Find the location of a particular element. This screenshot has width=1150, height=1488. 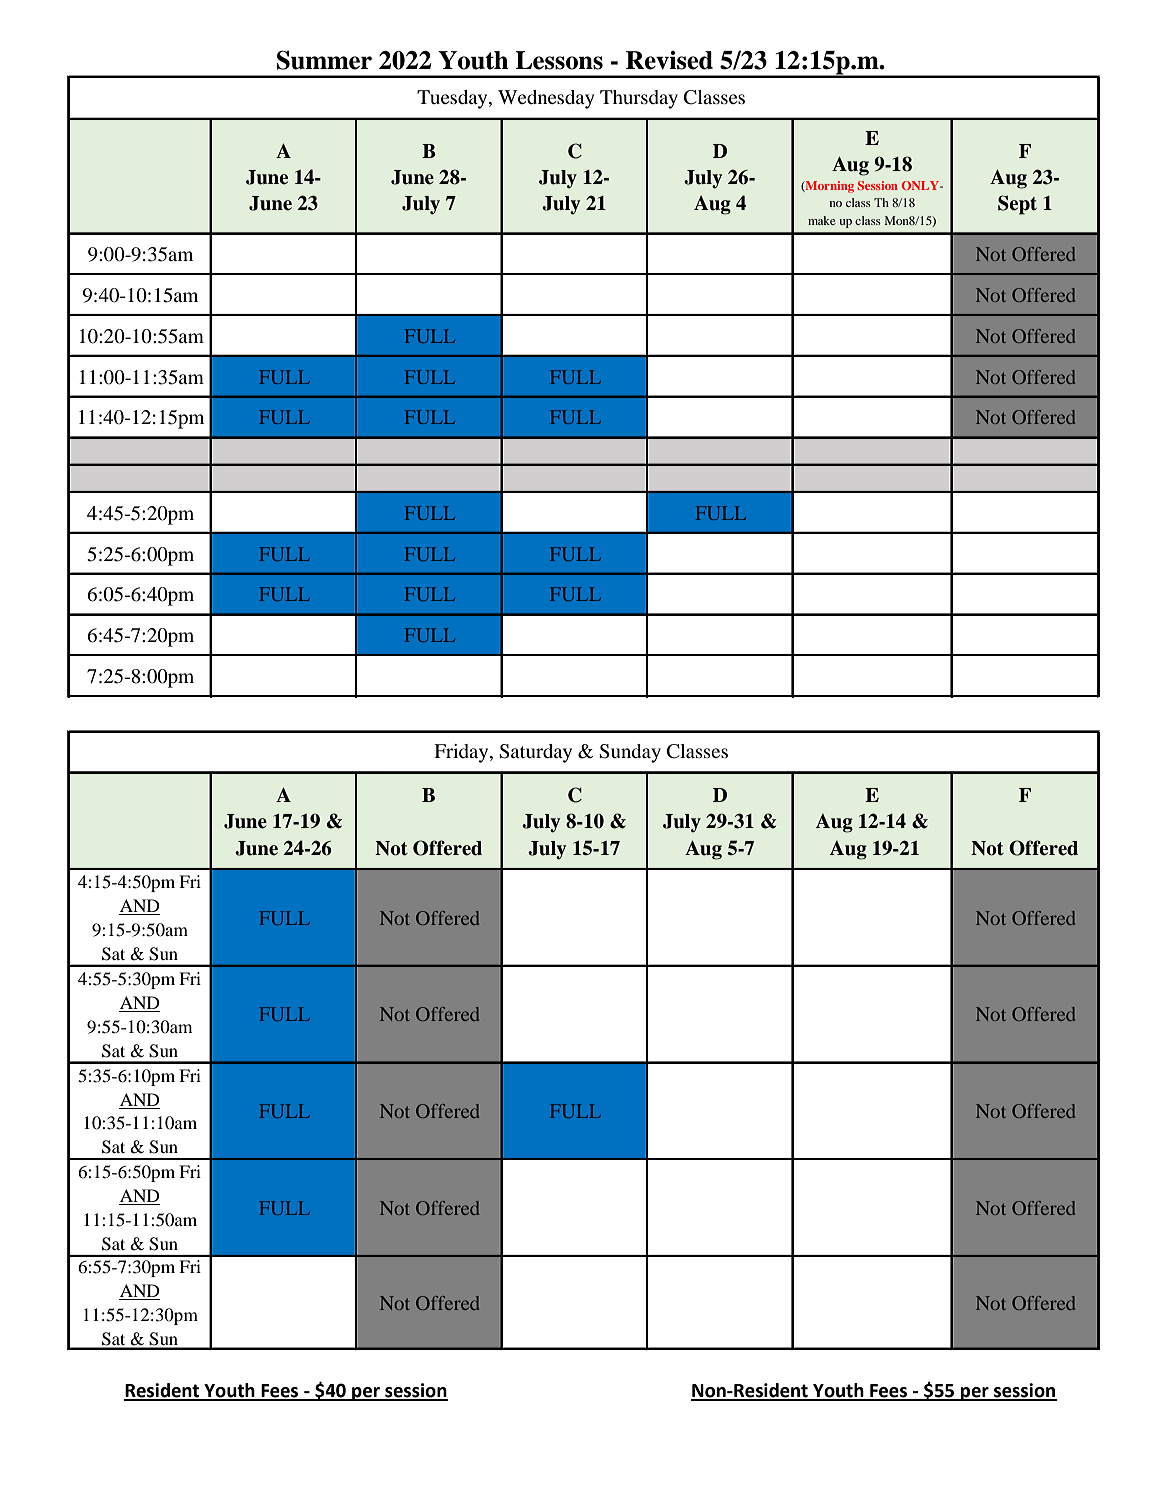

Summer is located at coordinates (324, 60).
